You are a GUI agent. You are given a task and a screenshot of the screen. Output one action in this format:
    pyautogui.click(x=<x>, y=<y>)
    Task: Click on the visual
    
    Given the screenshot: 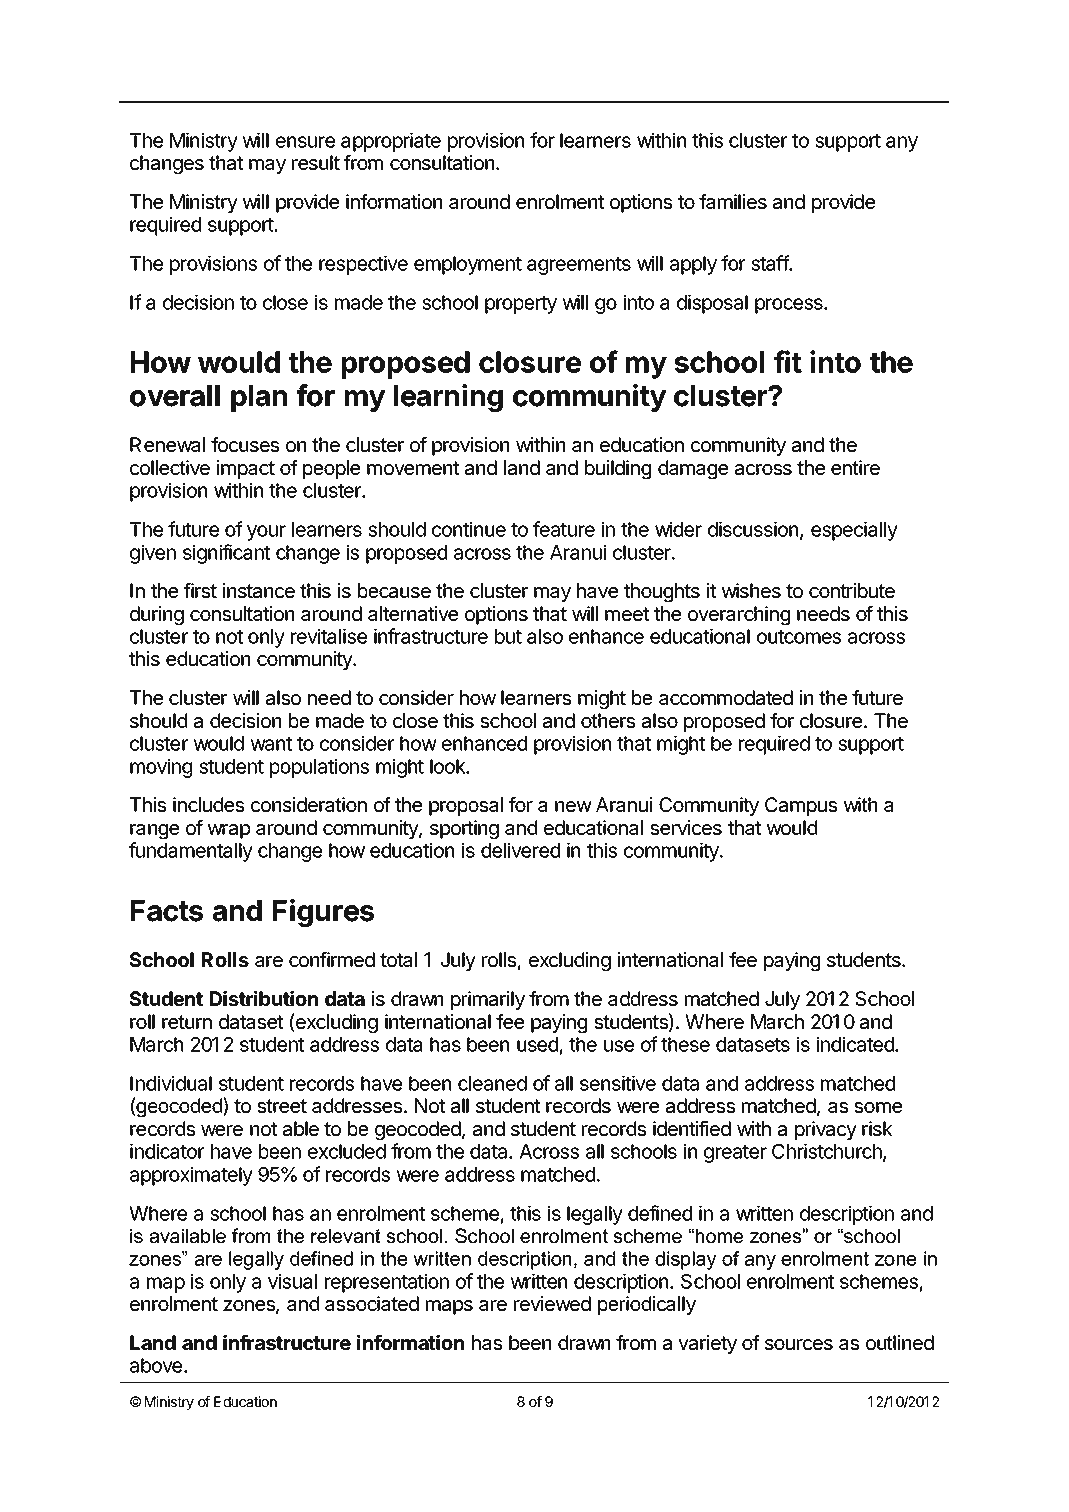 What is the action you would take?
    pyautogui.click(x=292, y=1281)
